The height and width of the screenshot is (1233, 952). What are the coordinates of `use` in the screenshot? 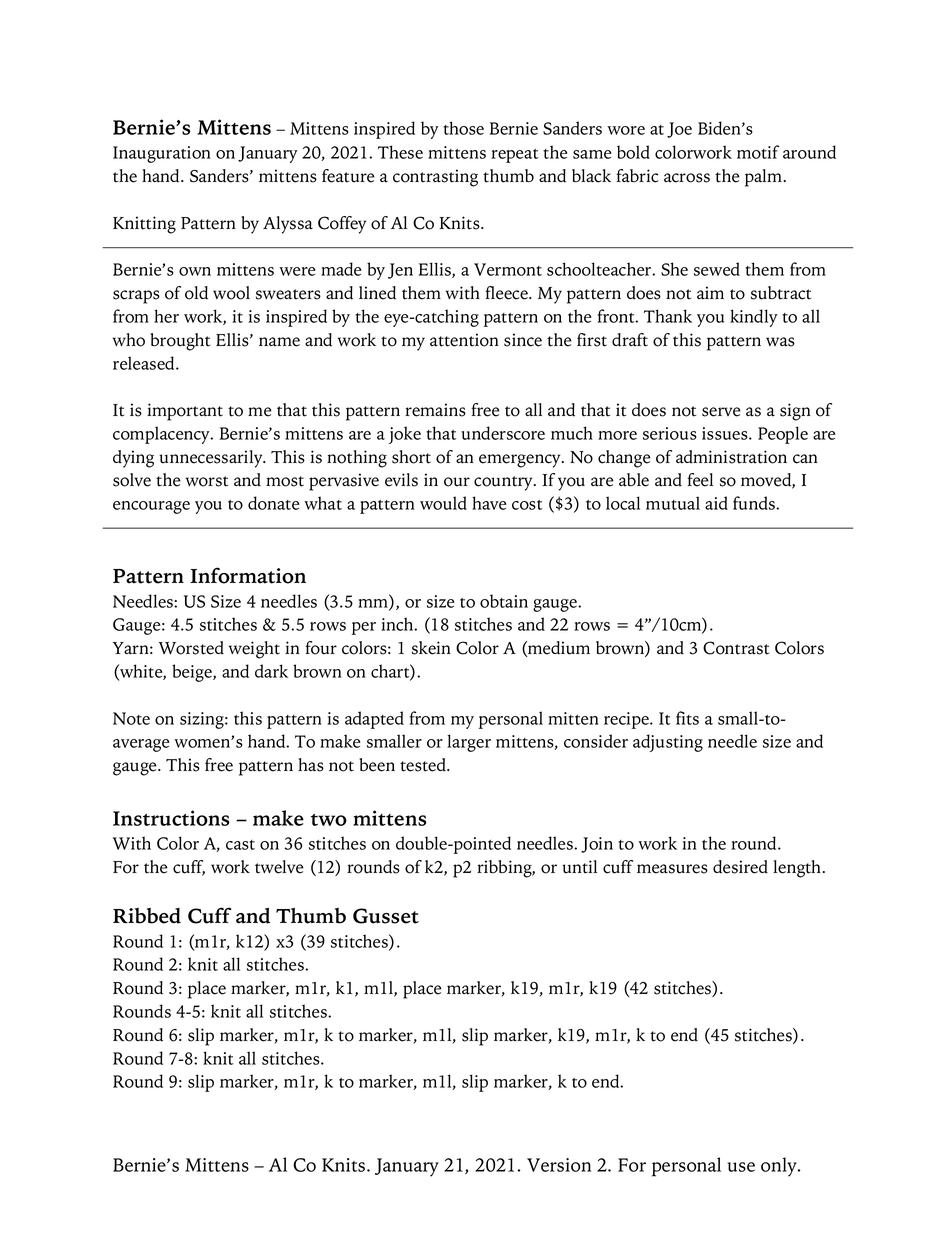 It's located at (741, 1167).
